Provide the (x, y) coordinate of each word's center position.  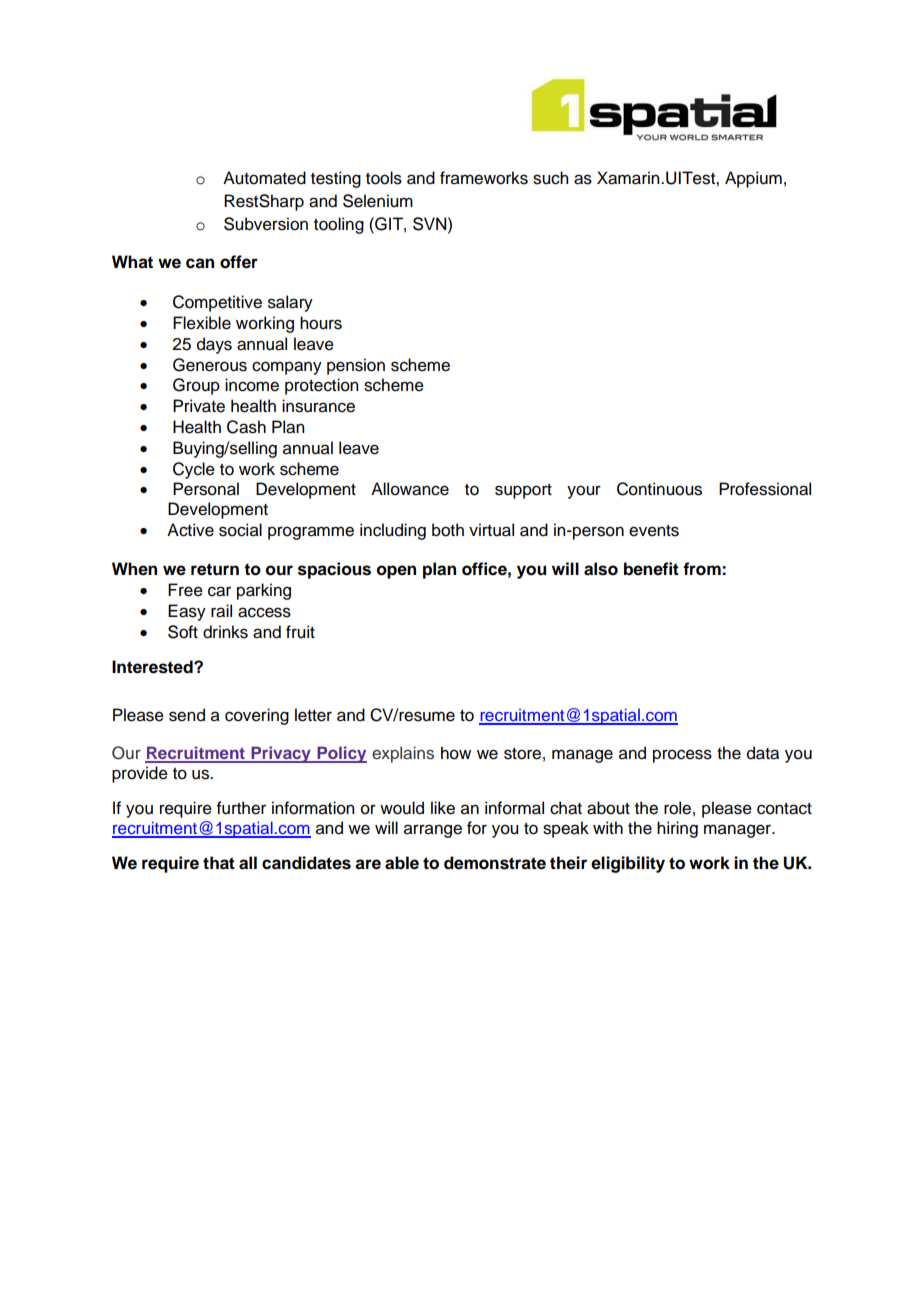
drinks (225, 632)
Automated (264, 178)
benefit (651, 569)
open (396, 572)
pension (356, 366)
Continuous (659, 489)
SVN (431, 224)
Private (199, 406)
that (219, 863)
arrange (433, 831)
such (550, 178)
